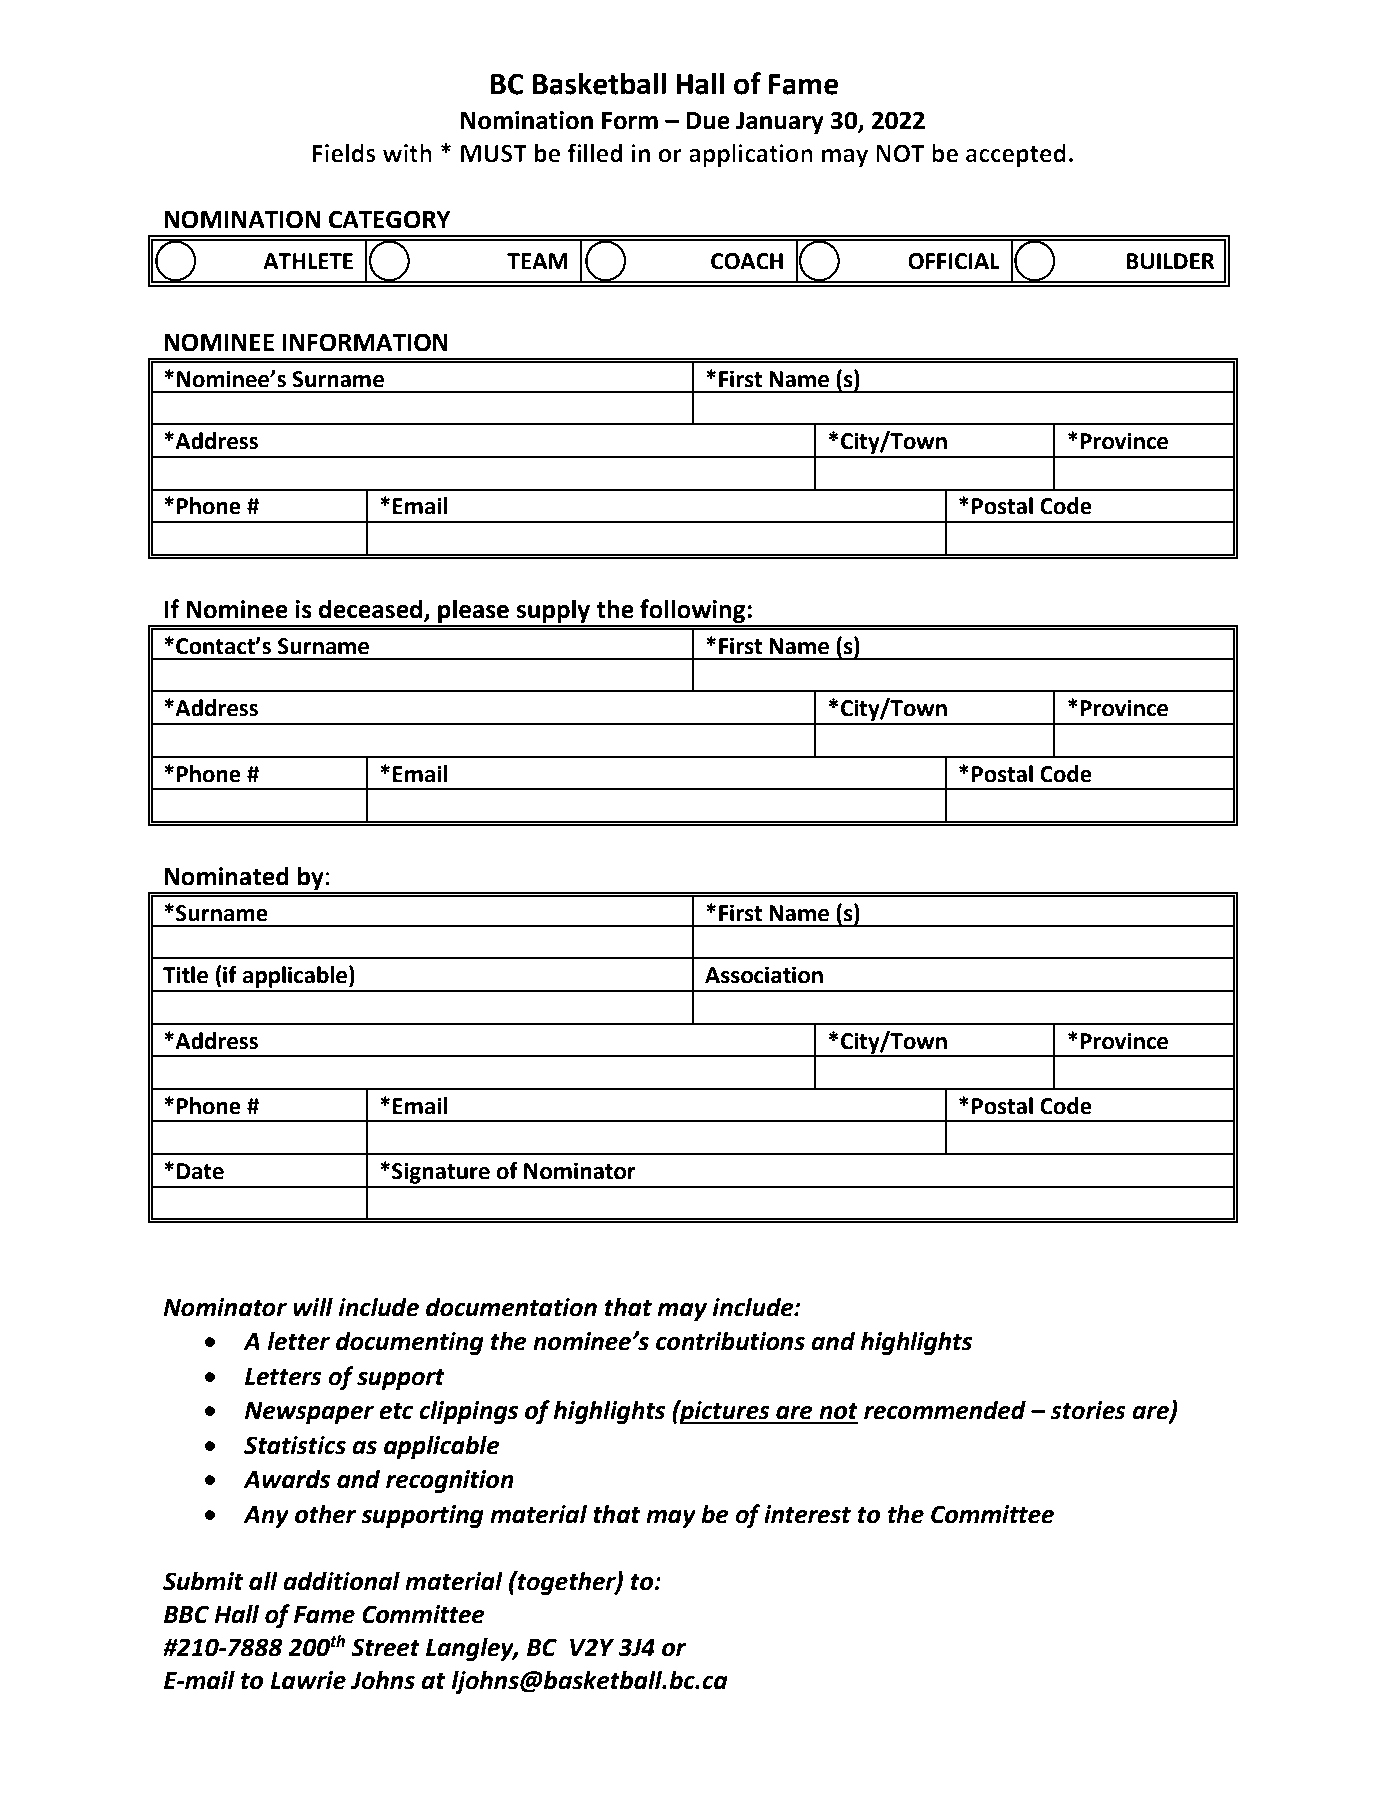  I want to click on application, so click(751, 155).
